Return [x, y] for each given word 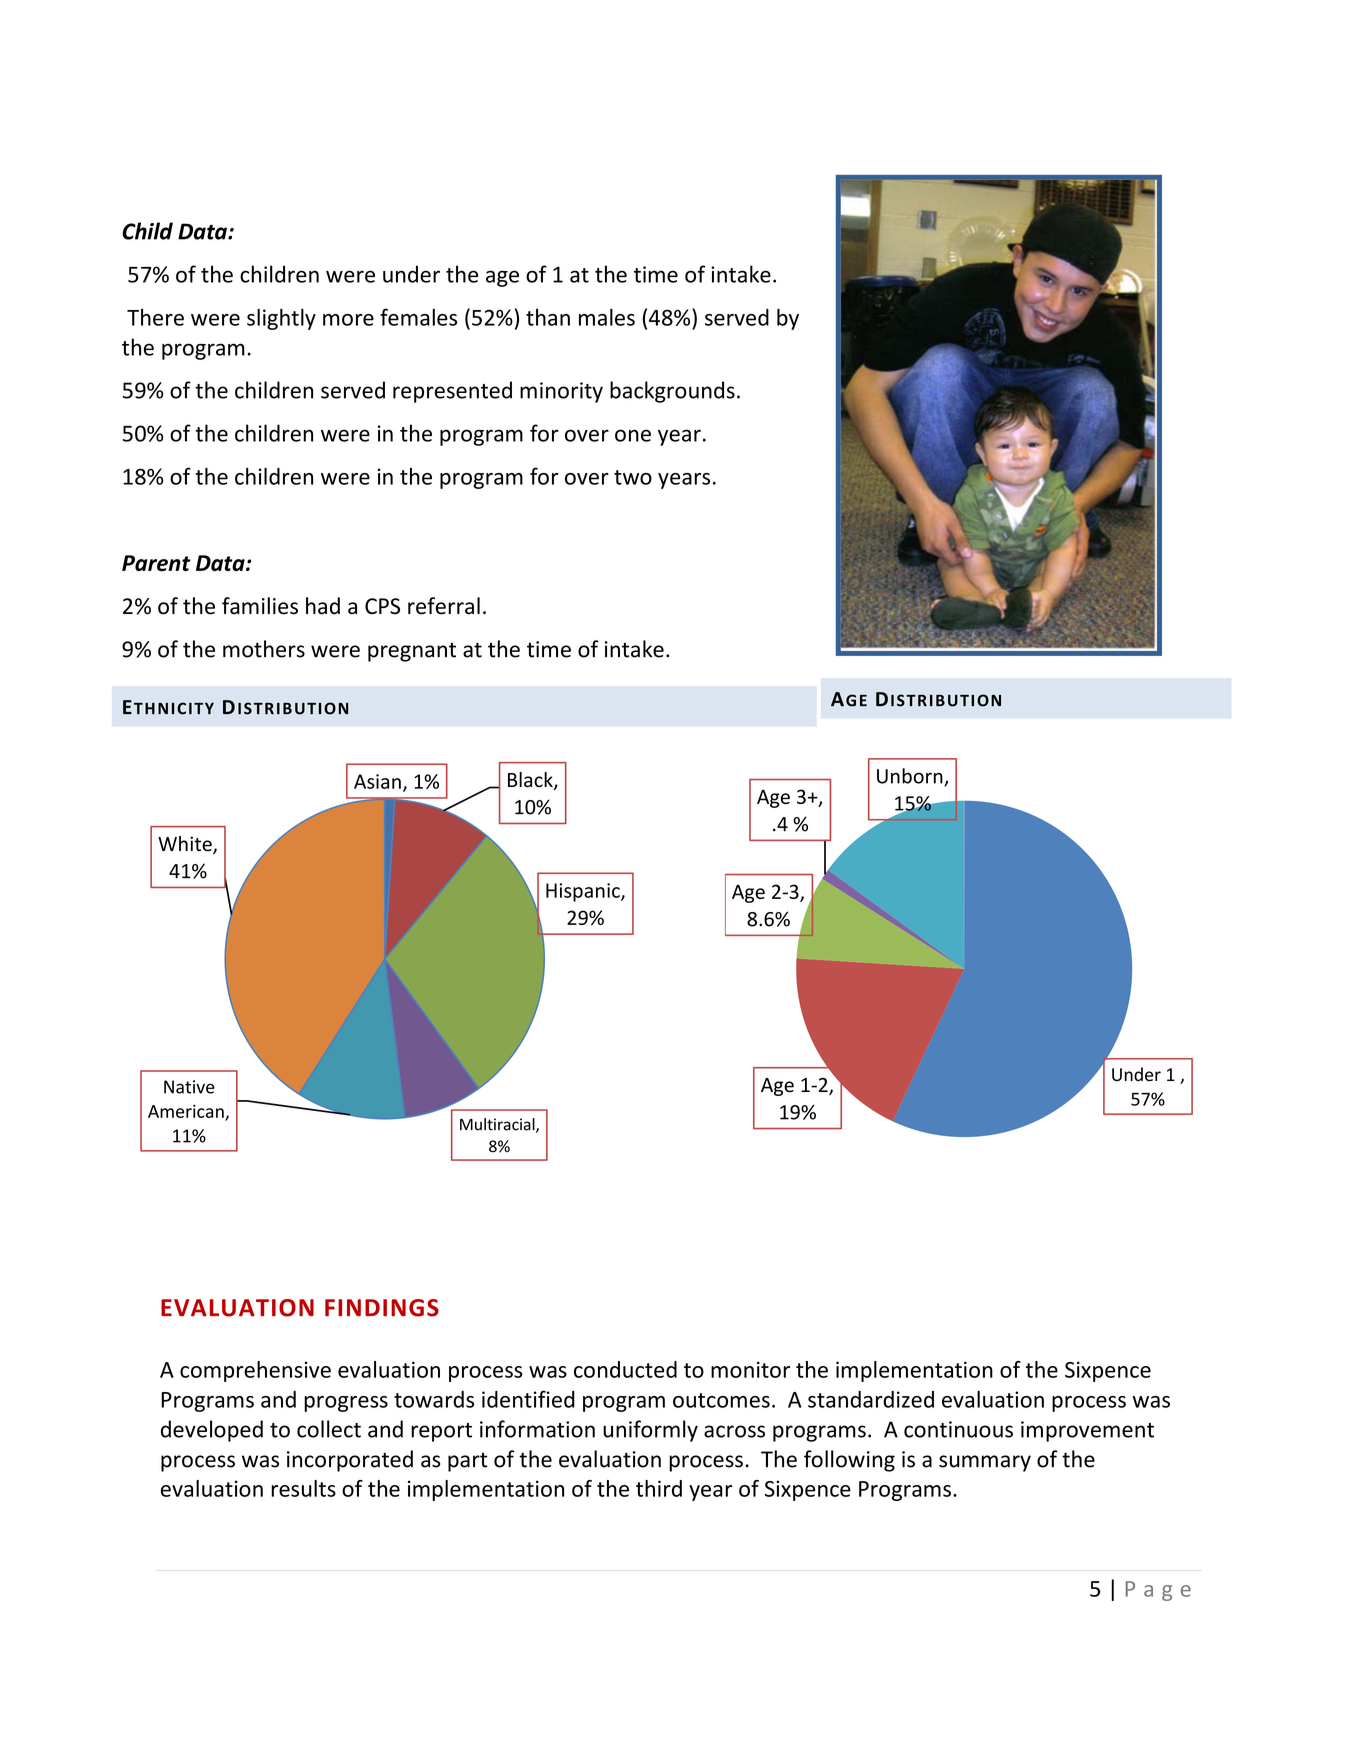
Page [1158, 1591]
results [303, 1488]
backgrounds [672, 392]
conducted [625, 1369]
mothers [264, 649]
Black [531, 781]
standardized [871, 1399]
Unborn [911, 777]
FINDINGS [382, 1308]
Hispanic [584, 892]
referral [444, 606]
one [633, 435]
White [186, 845]
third [659, 1488]
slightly [281, 319]
